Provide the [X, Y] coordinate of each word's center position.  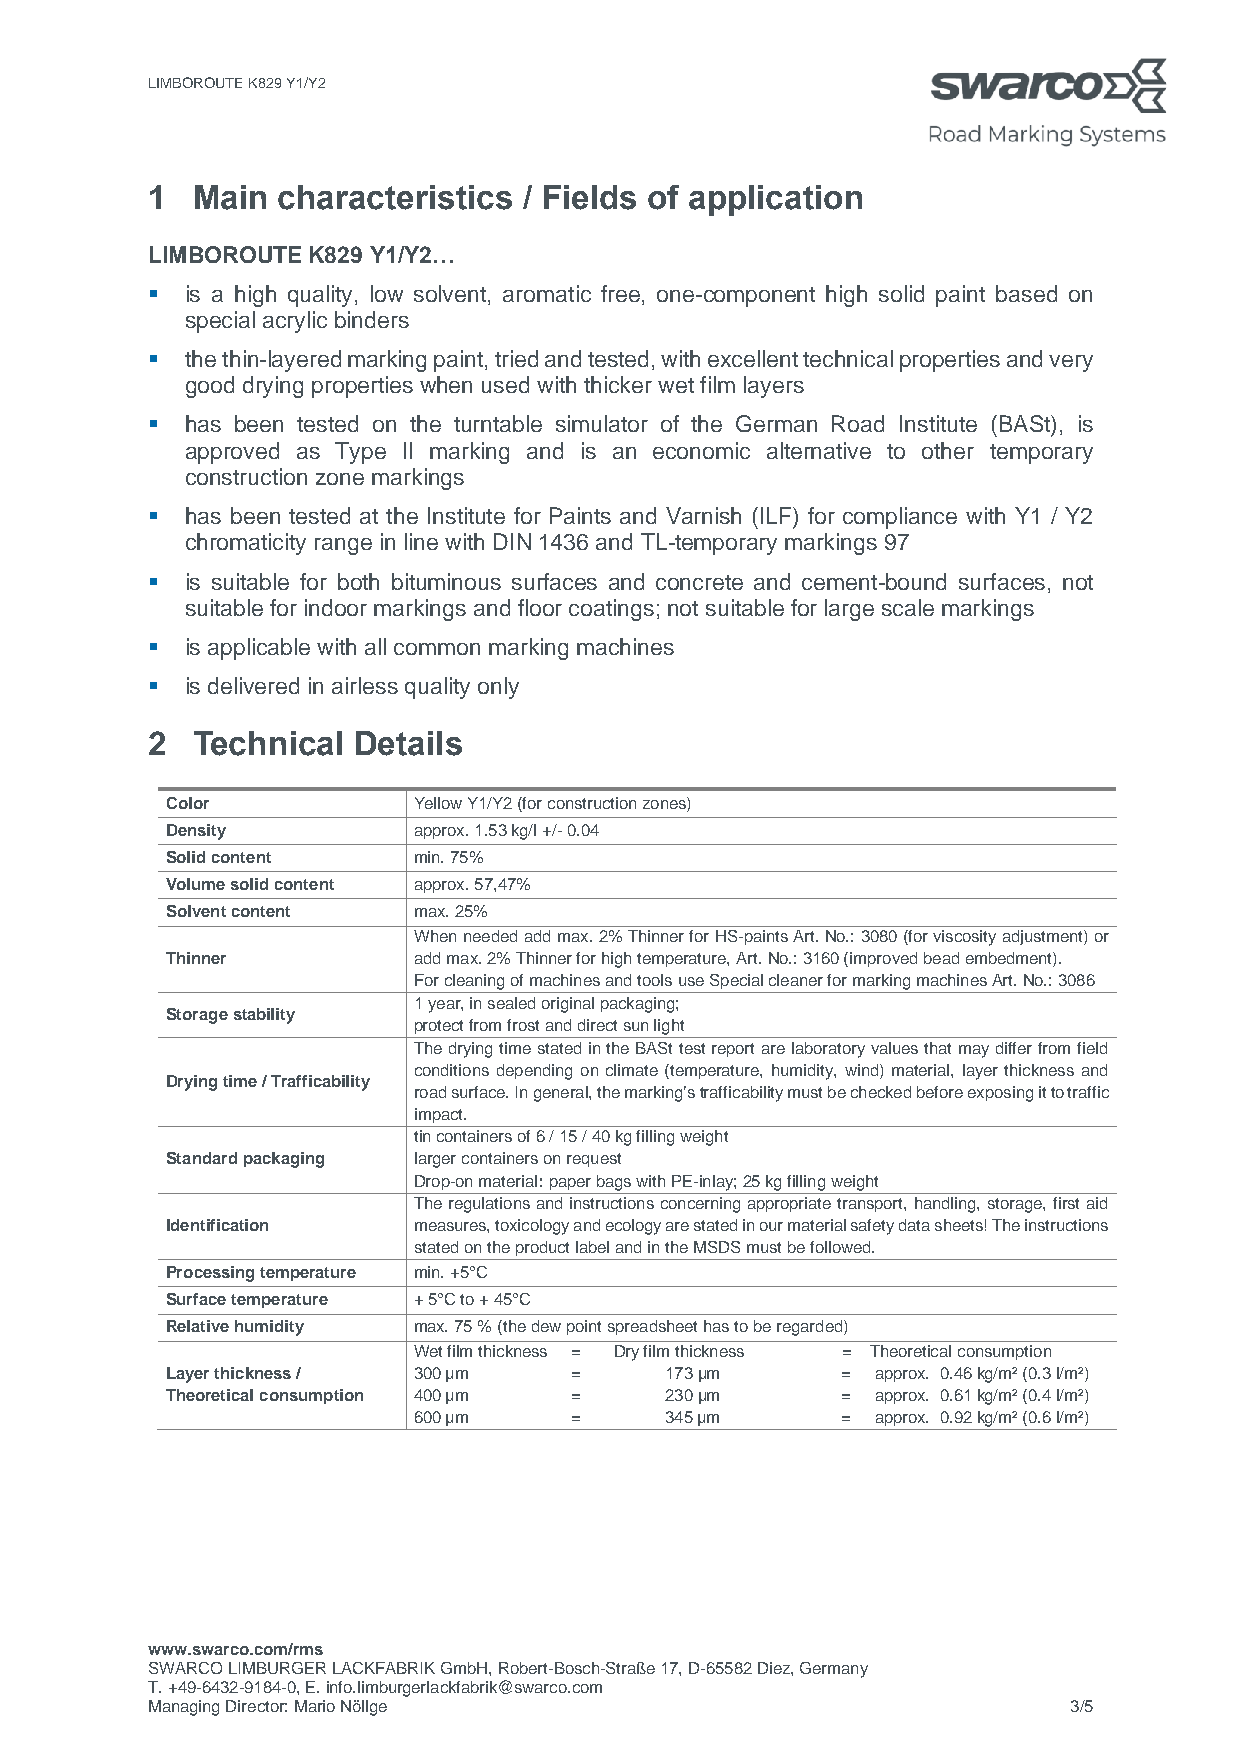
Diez [775, 1668]
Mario [315, 1706]
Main [230, 197]
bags [614, 1183]
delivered [253, 685]
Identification [217, 1225]
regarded [811, 1328]
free [620, 293]
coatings [611, 610]
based [1026, 293]
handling [946, 1205]
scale [908, 607]
